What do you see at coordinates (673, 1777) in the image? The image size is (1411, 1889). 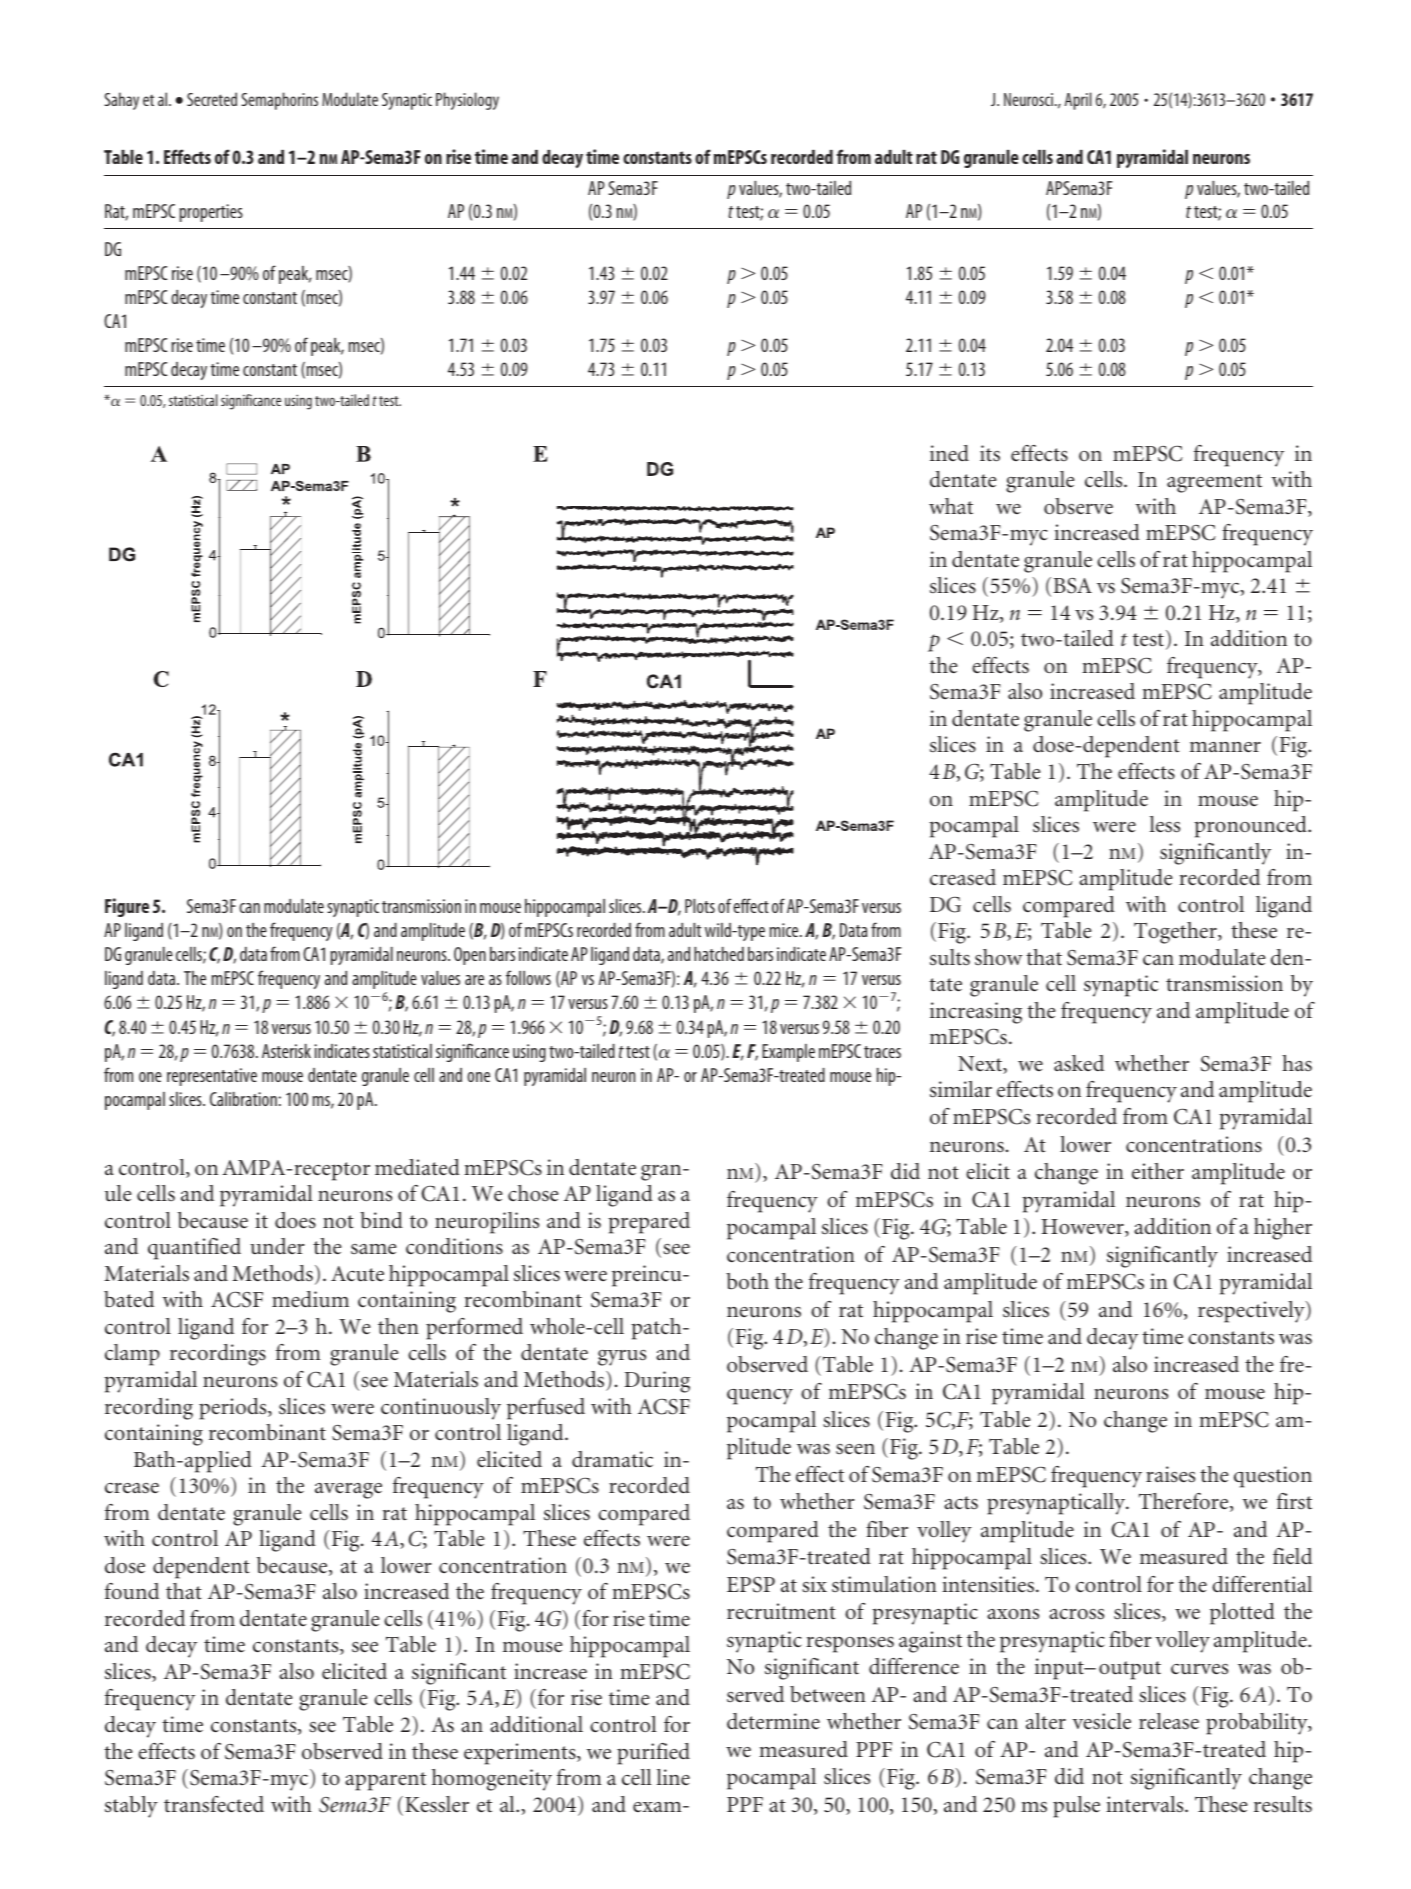 I see `line` at bounding box center [673, 1777].
